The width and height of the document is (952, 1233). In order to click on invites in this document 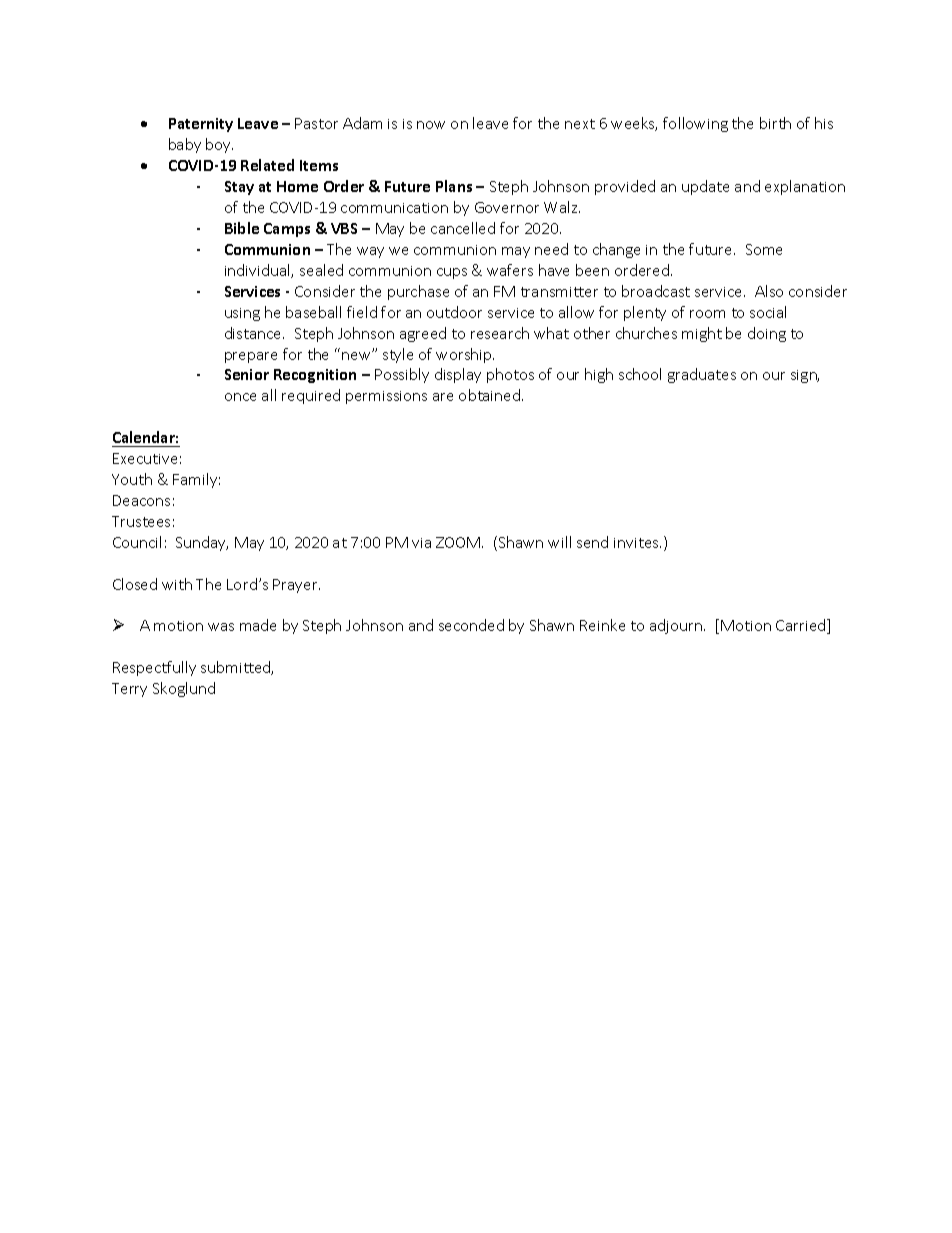, I will do `click(637, 543)`.
